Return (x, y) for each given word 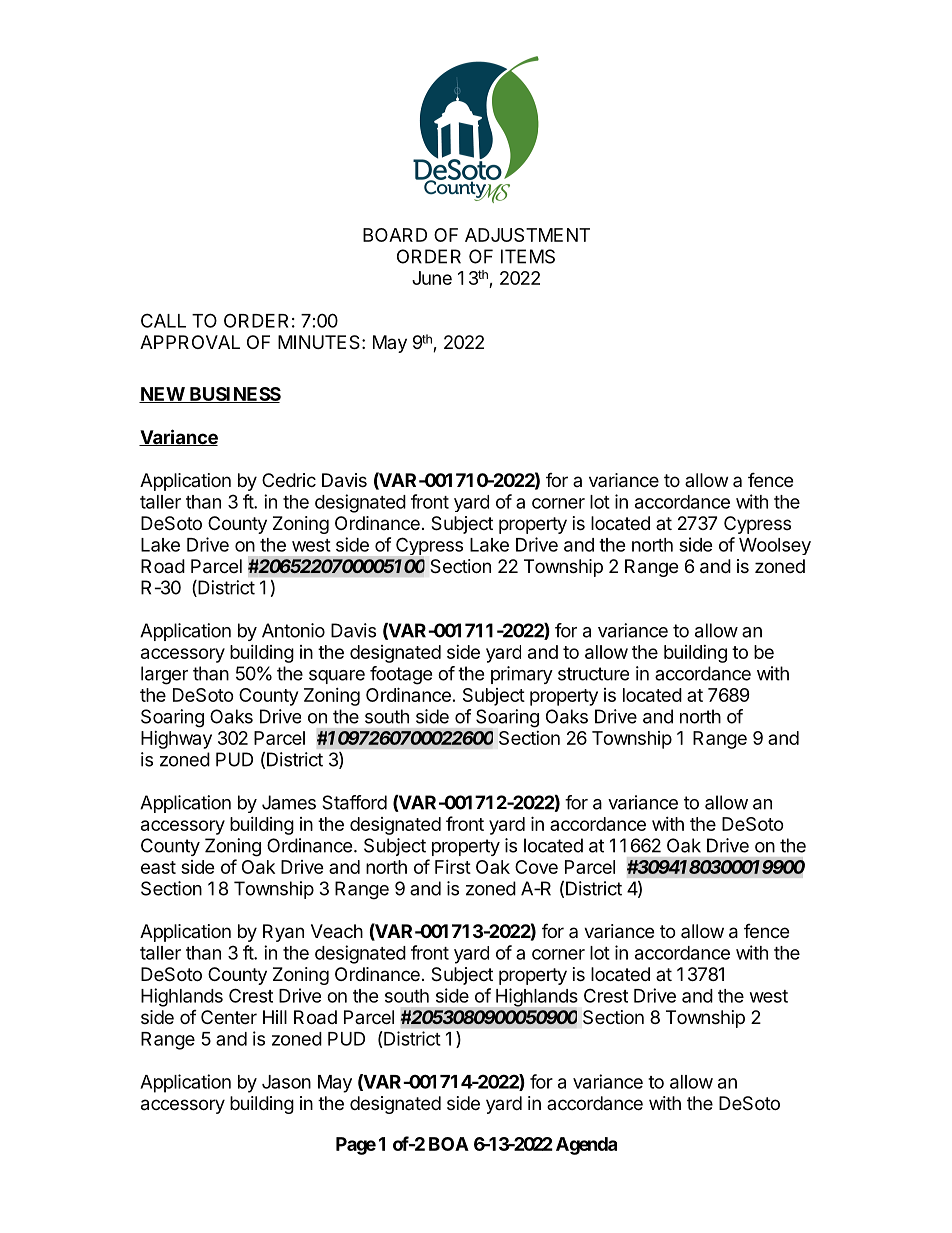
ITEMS (528, 256)
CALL (163, 320)
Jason (286, 1082)
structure (593, 674)
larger (164, 675)
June (432, 278)
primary (522, 675)
